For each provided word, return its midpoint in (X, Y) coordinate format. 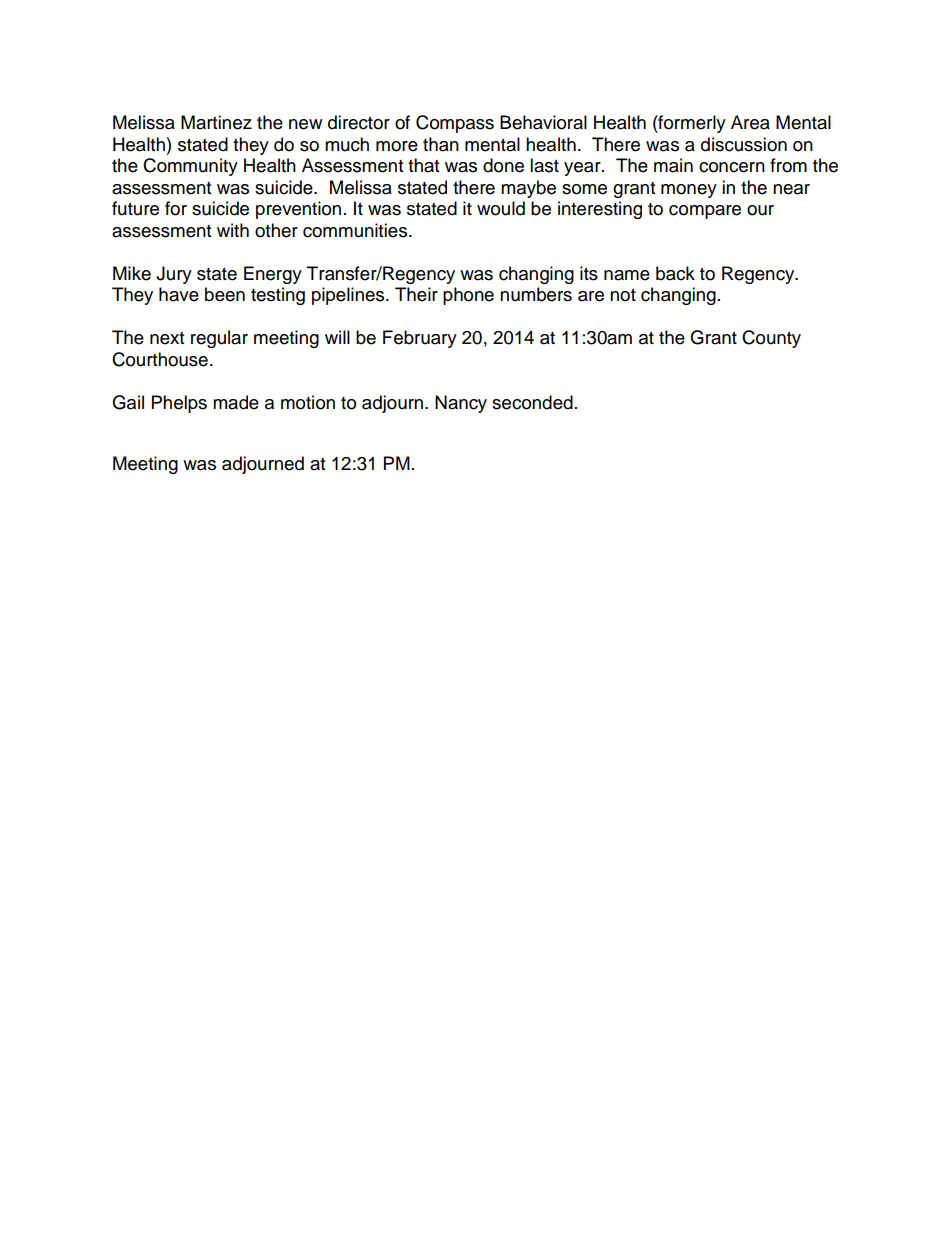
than (441, 144)
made (236, 402)
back (675, 273)
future (135, 208)
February (420, 339)
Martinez (216, 122)
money (689, 191)
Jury (174, 275)
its (589, 273)
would (501, 208)
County (771, 339)
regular (219, 339)
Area (750, 122)
